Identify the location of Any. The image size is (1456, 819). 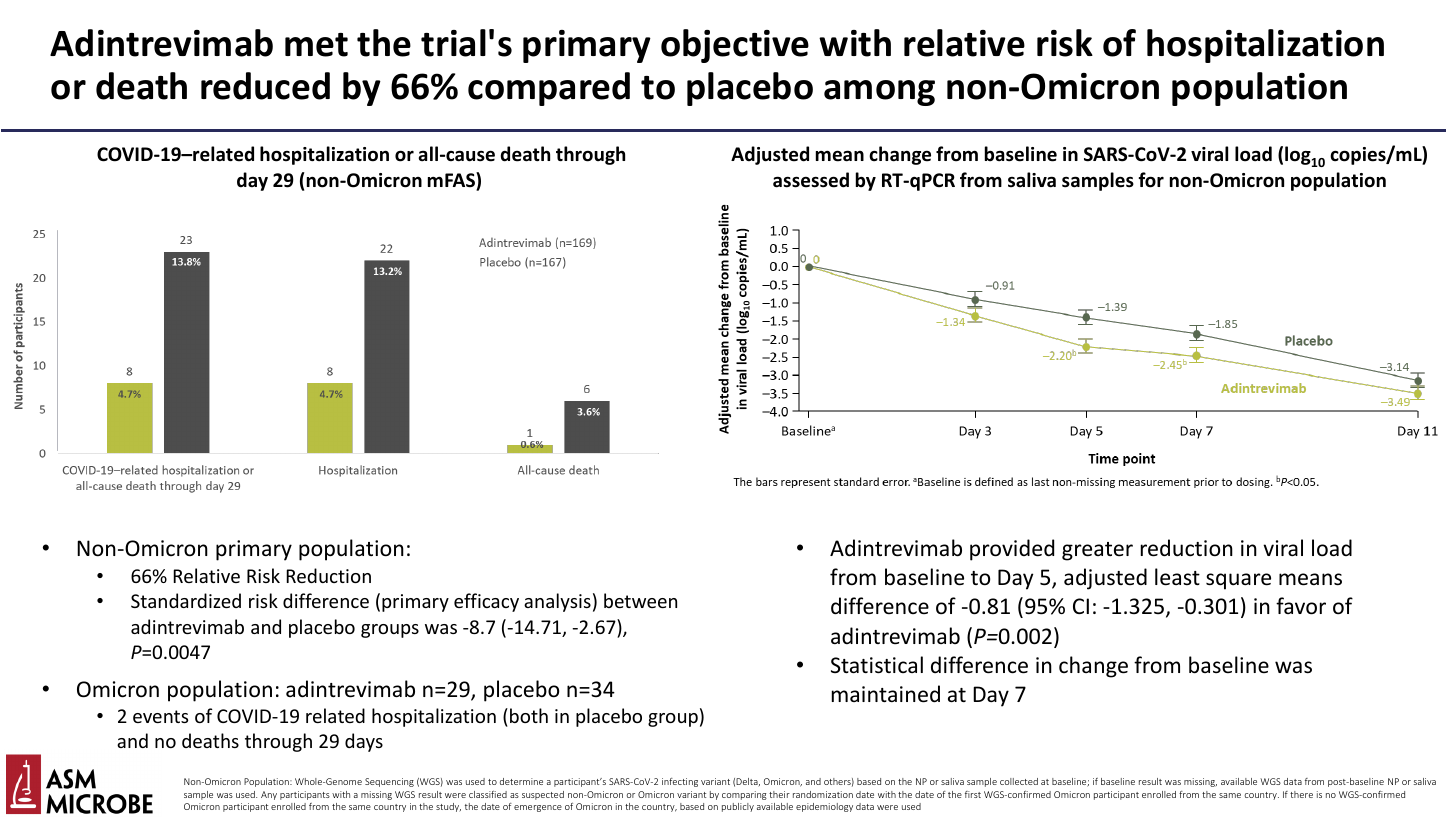
(269, 795).
